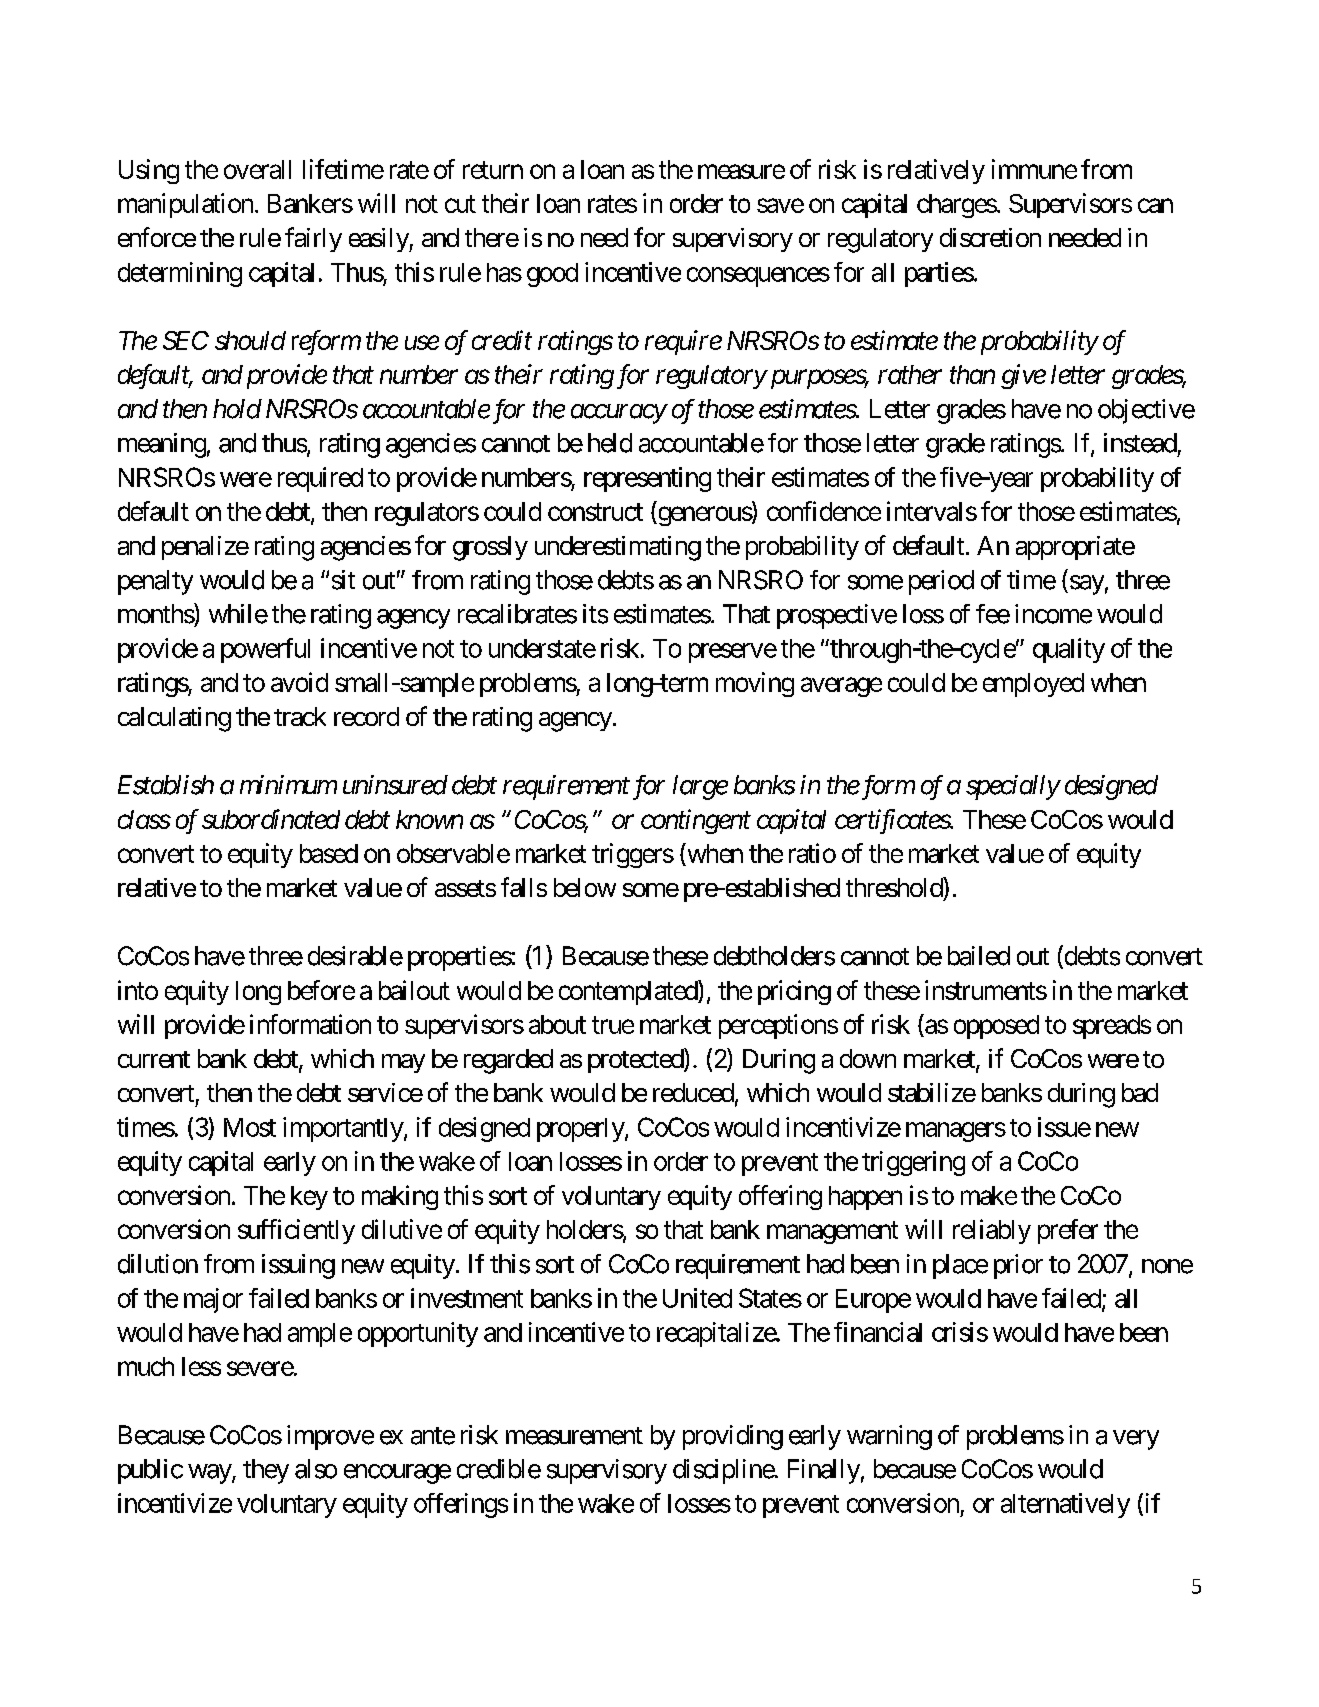  I want to click on subordinated, so click(271, 819).
